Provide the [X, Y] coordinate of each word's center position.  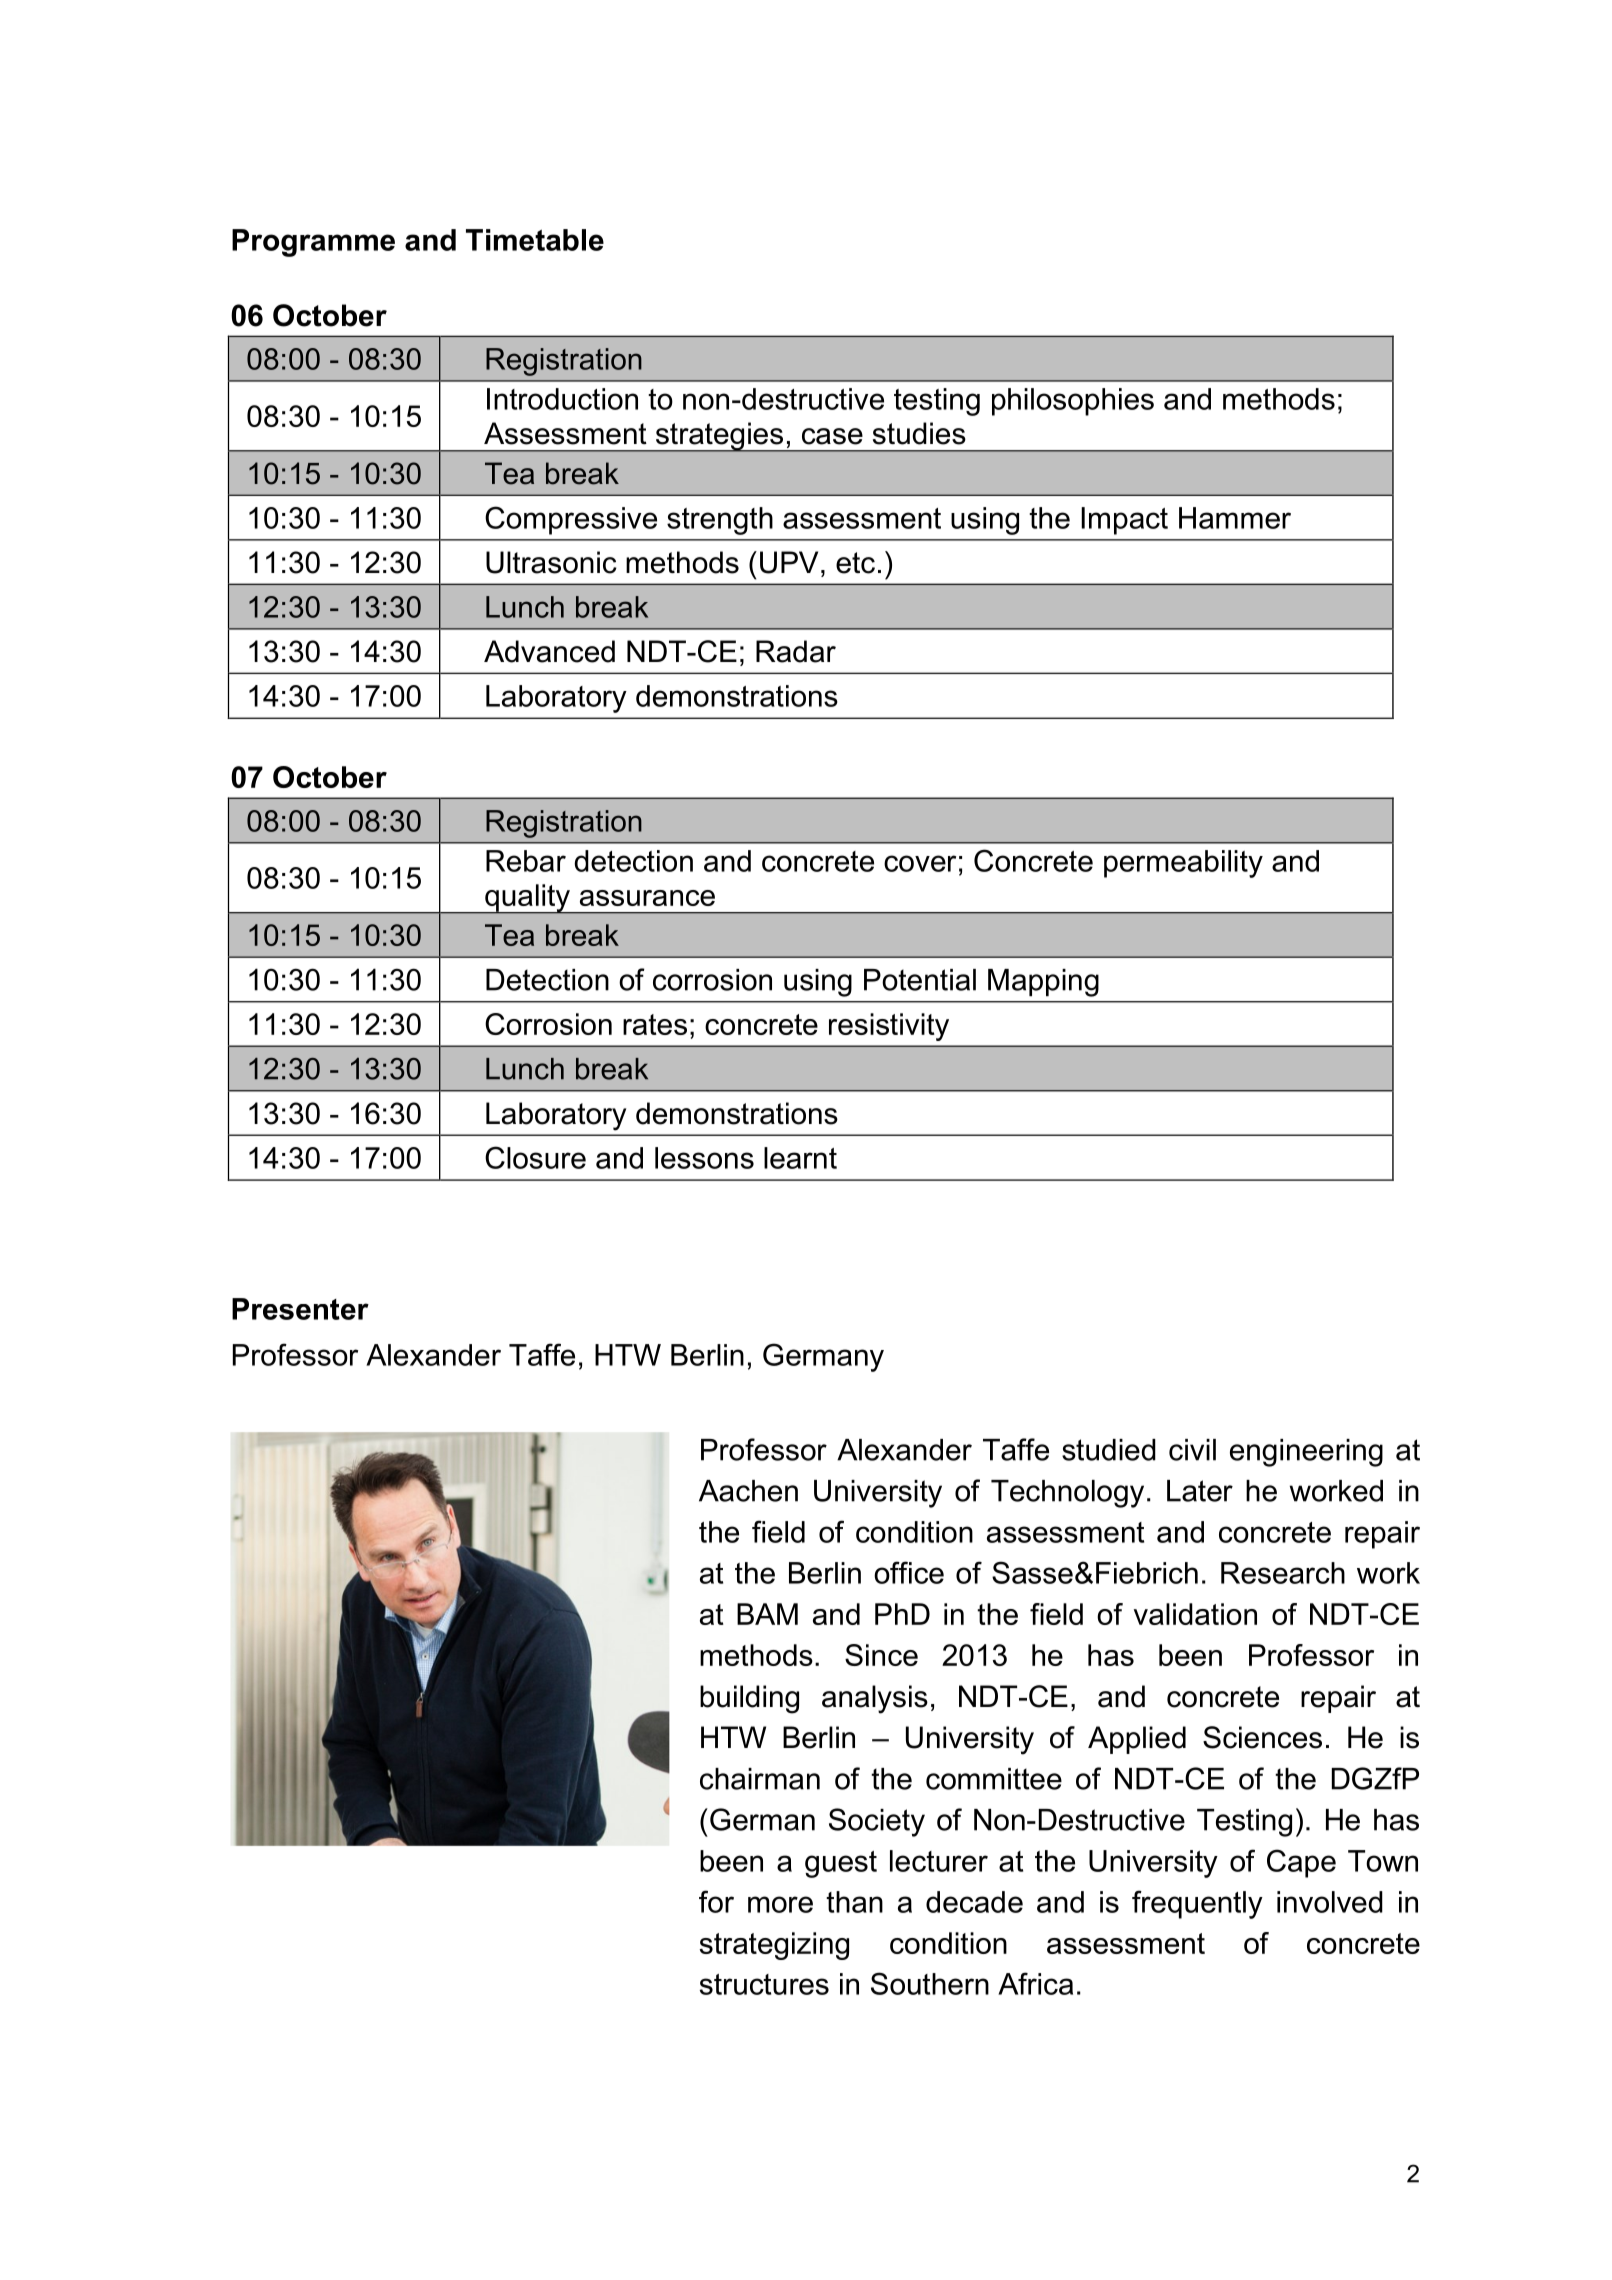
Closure [535, 1157]
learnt [800, 1158]
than [854, 1902]
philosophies [1073, 402]
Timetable [535, 240]
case [832, 436]
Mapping [1043, 983]
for [716, 1901]
